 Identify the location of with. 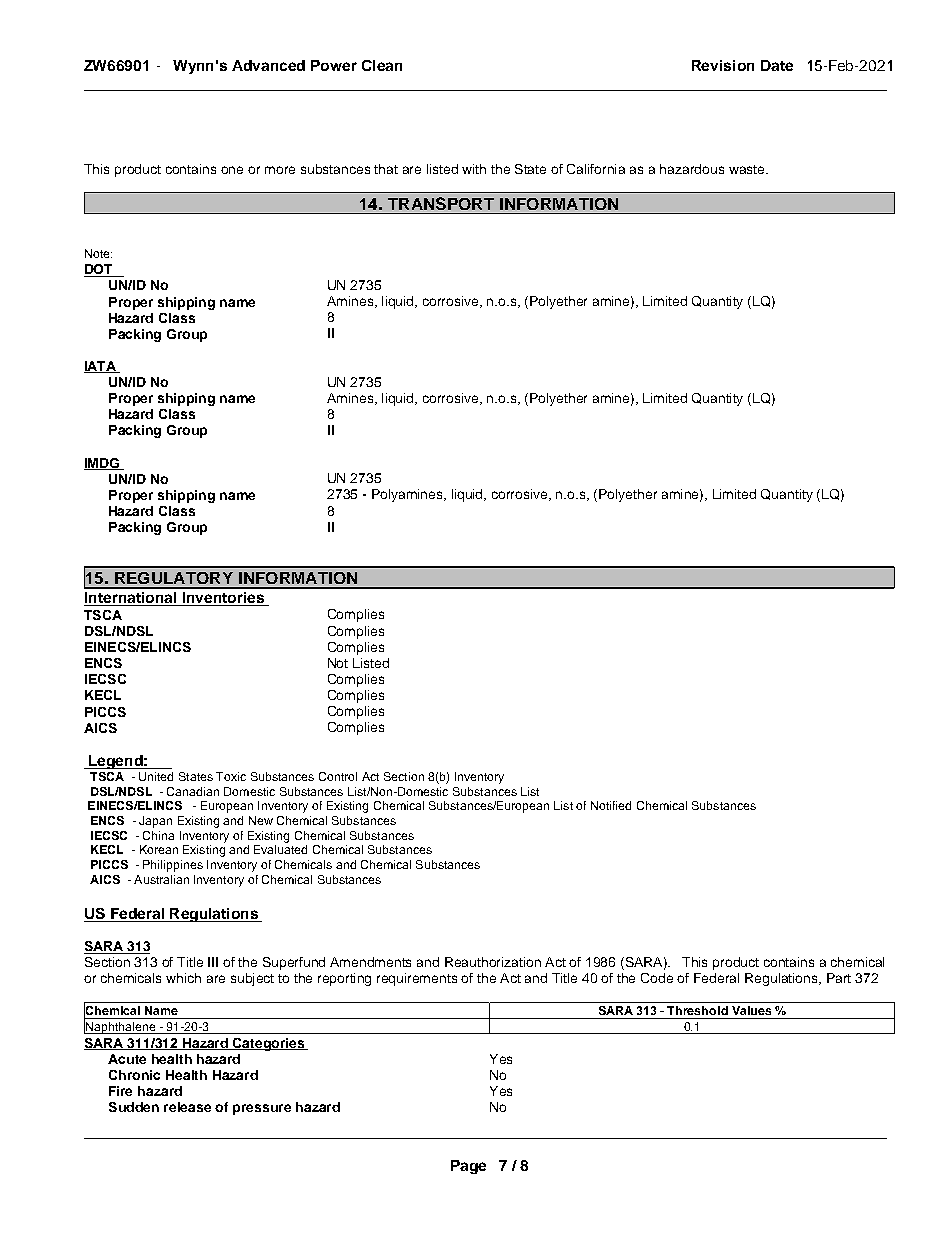
(474, 169).
